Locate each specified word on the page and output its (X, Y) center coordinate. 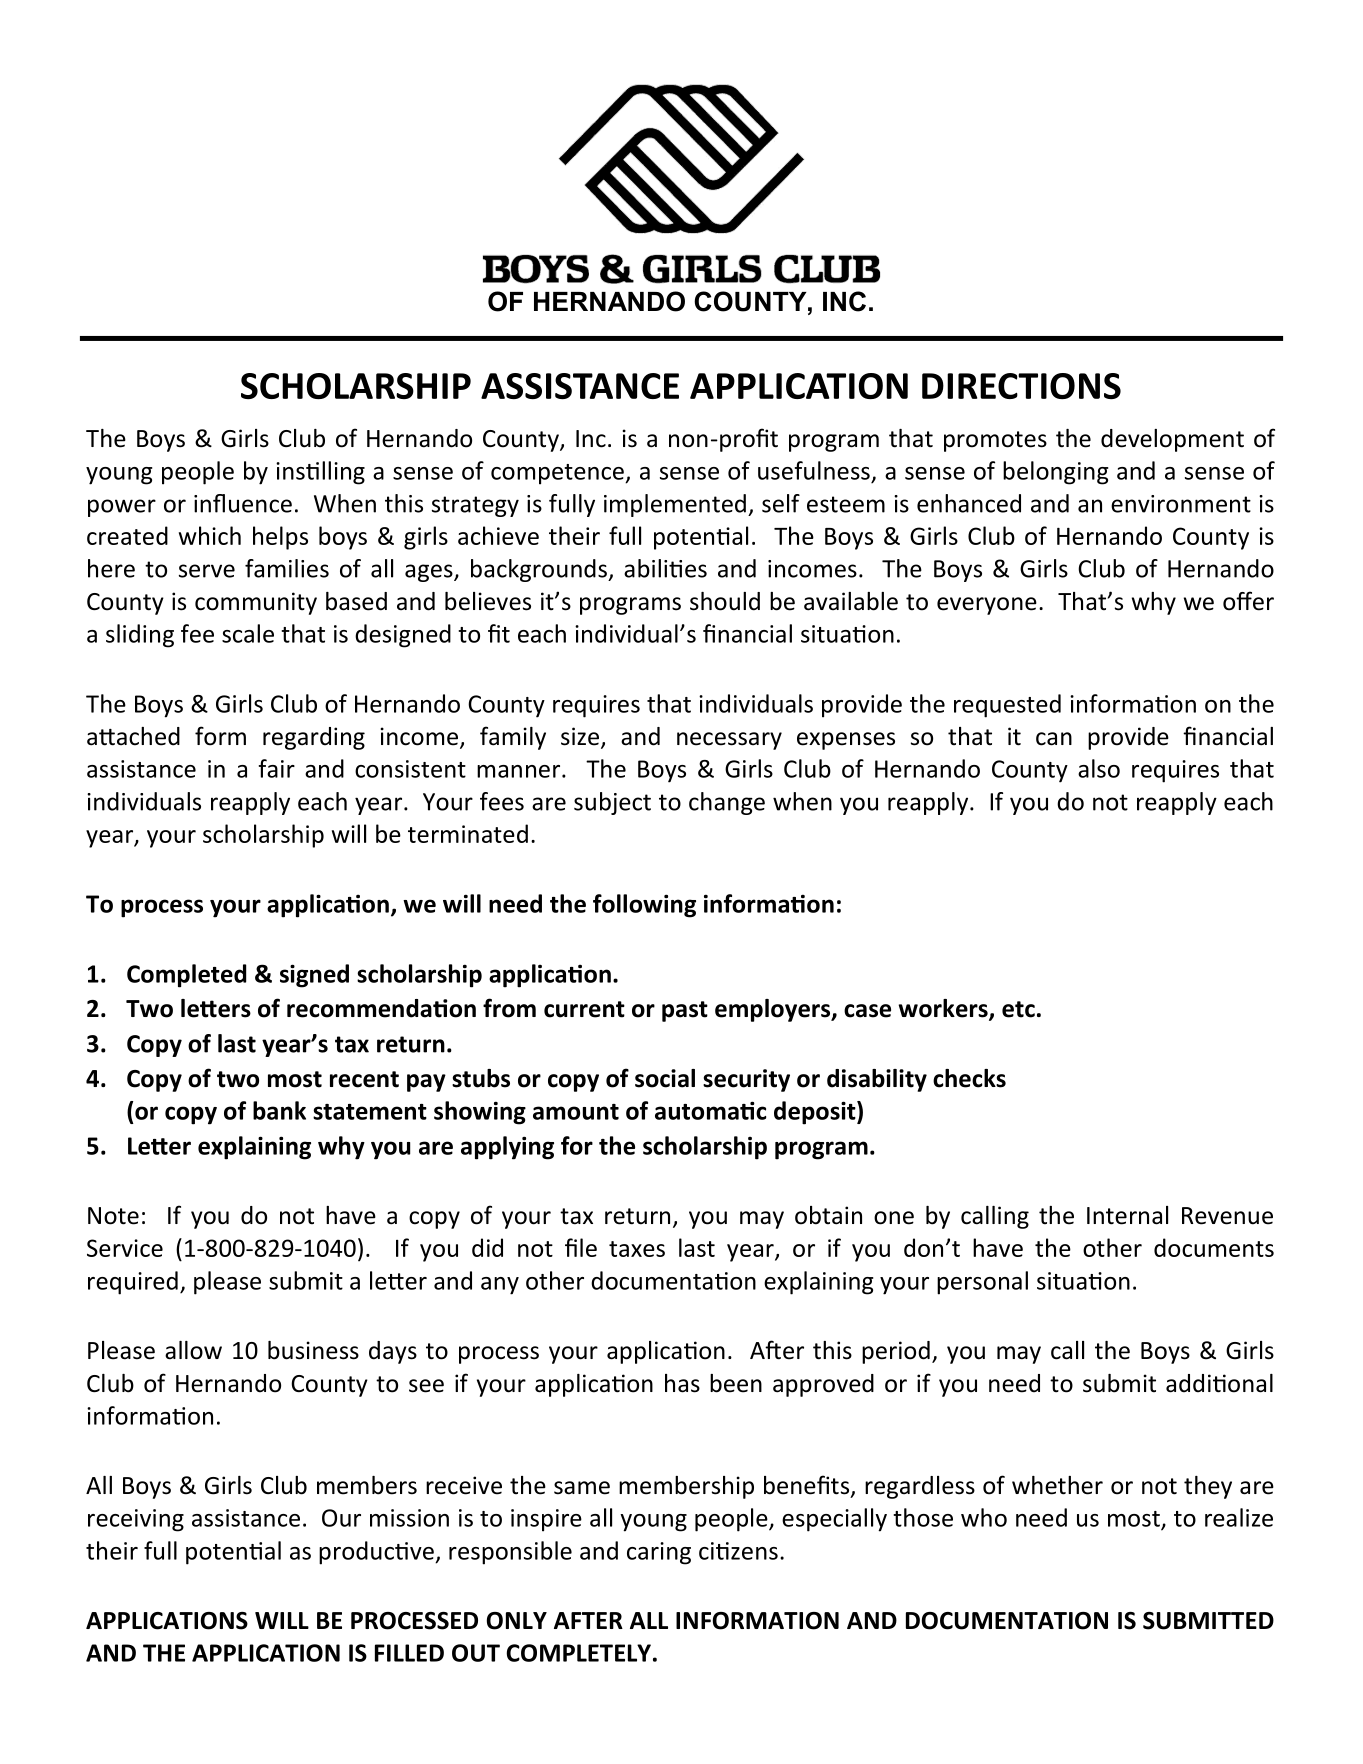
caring (659, 1553)
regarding (314, 738)
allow (193, 1350)
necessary (729, 741)
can (1054, 739)
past (685, 1011)
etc (1018, 1009)
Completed (186, 976)
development (1172, 440)
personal (982, 1283)
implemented (675, 505)
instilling (320, 473)
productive (377, 1553)
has (682, 1383)
